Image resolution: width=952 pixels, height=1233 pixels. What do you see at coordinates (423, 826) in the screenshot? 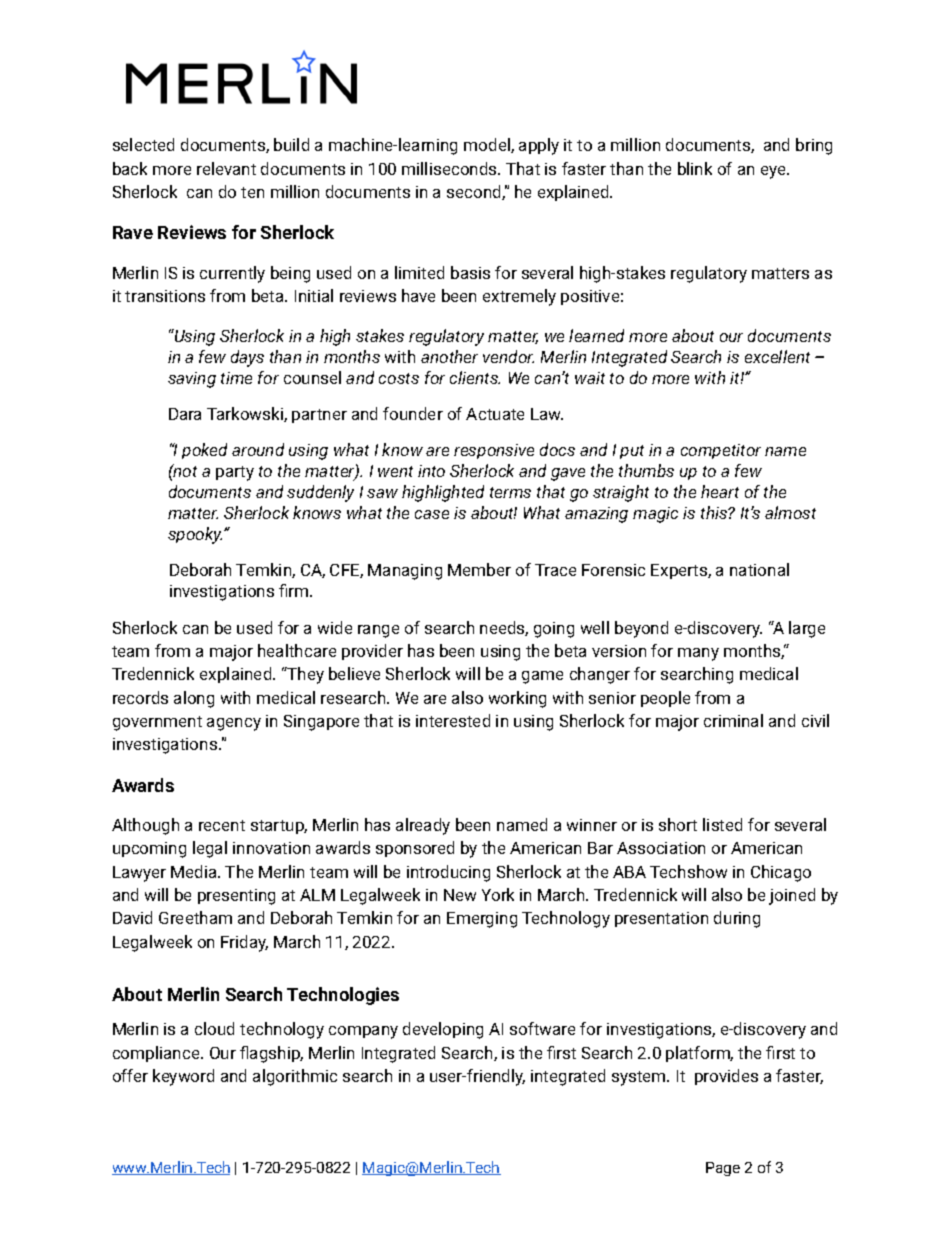
I see `already` at bounding box center [423, 826].
